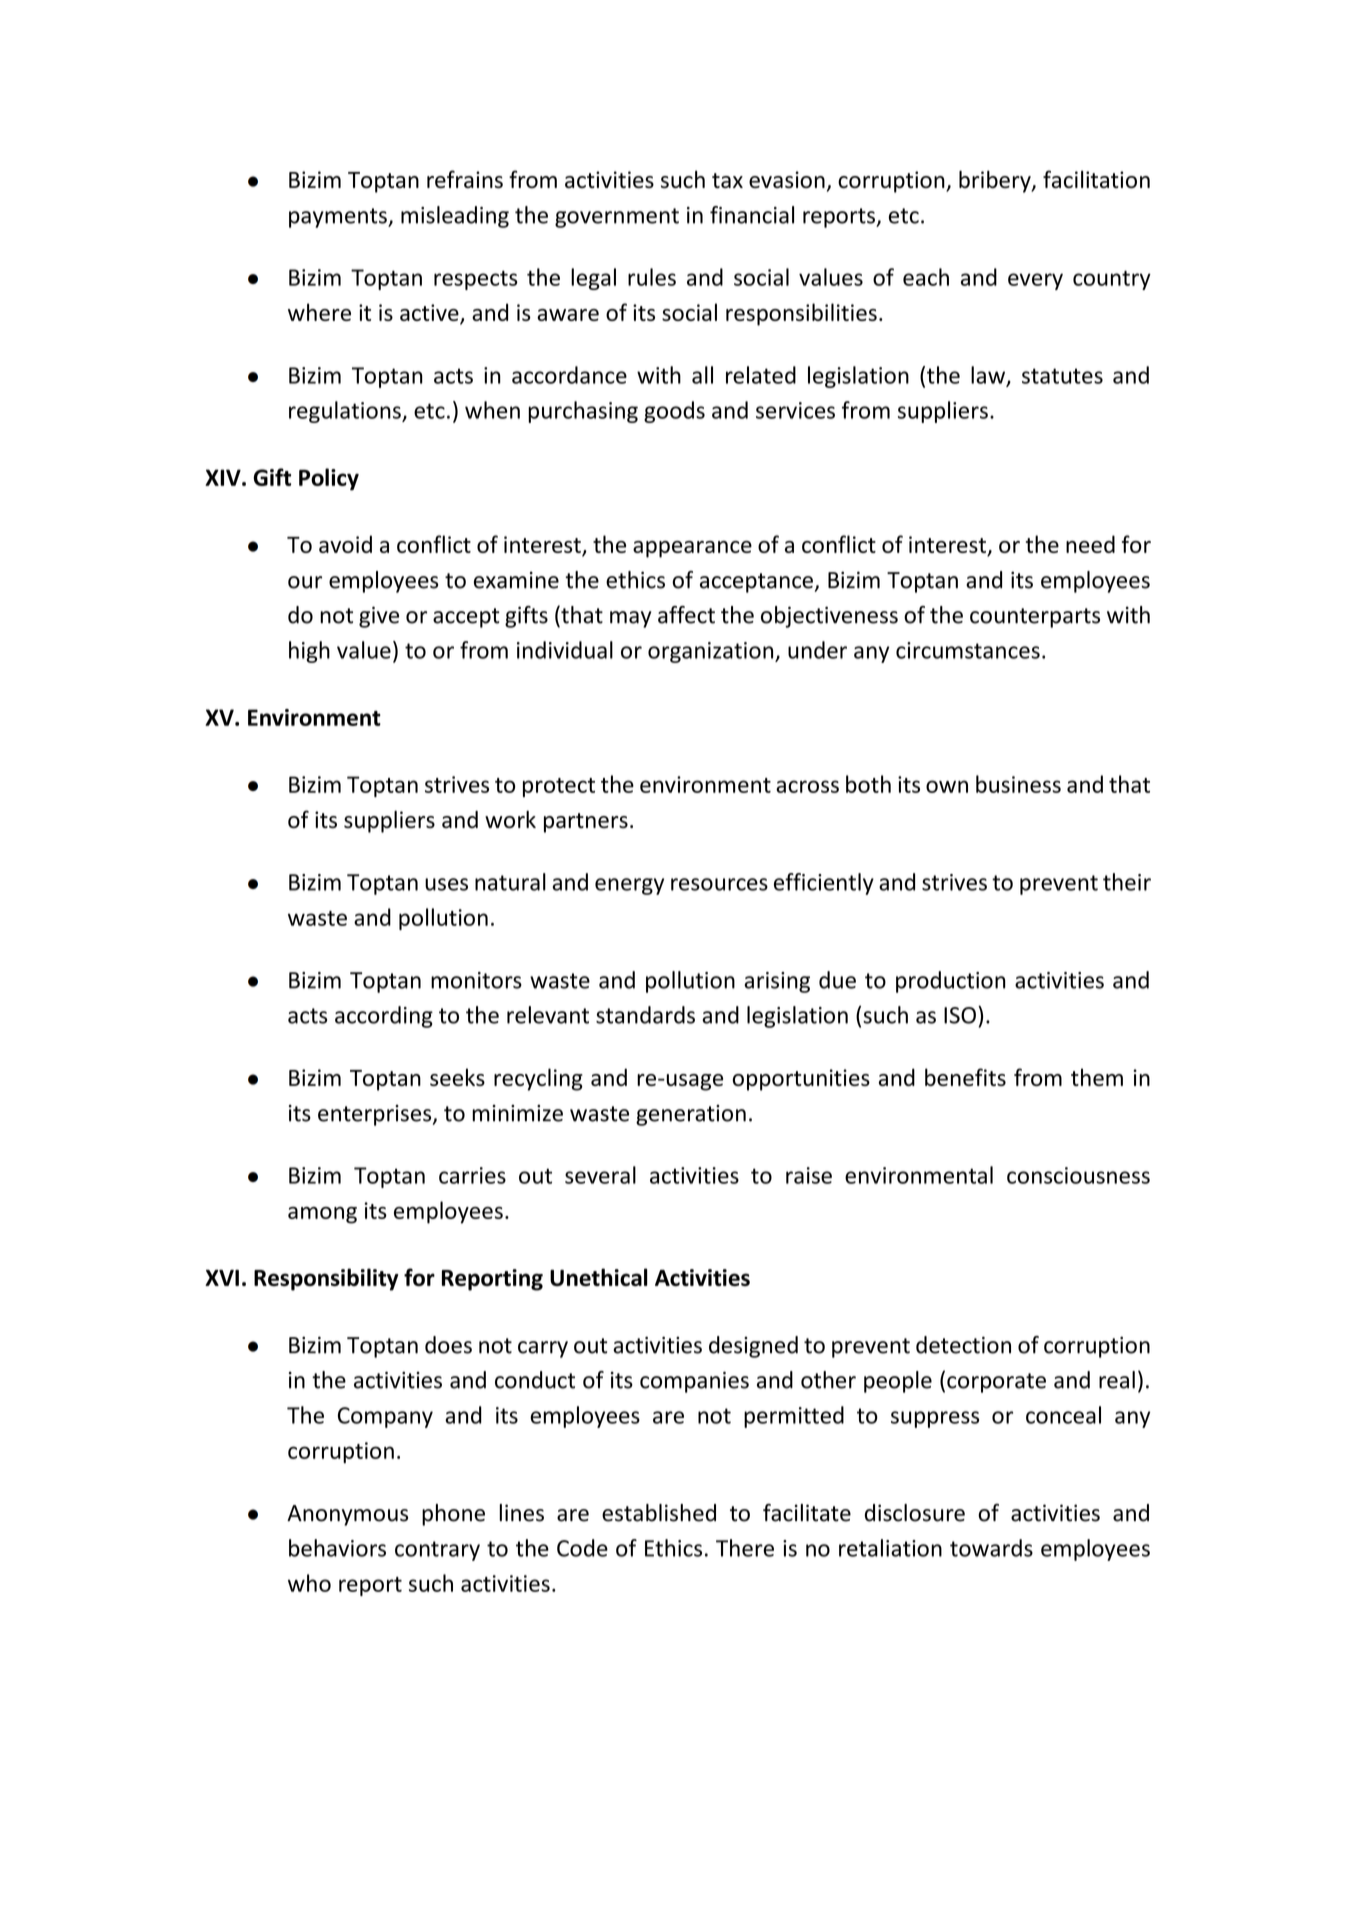  I want to click on resources, so click(719, 884).
